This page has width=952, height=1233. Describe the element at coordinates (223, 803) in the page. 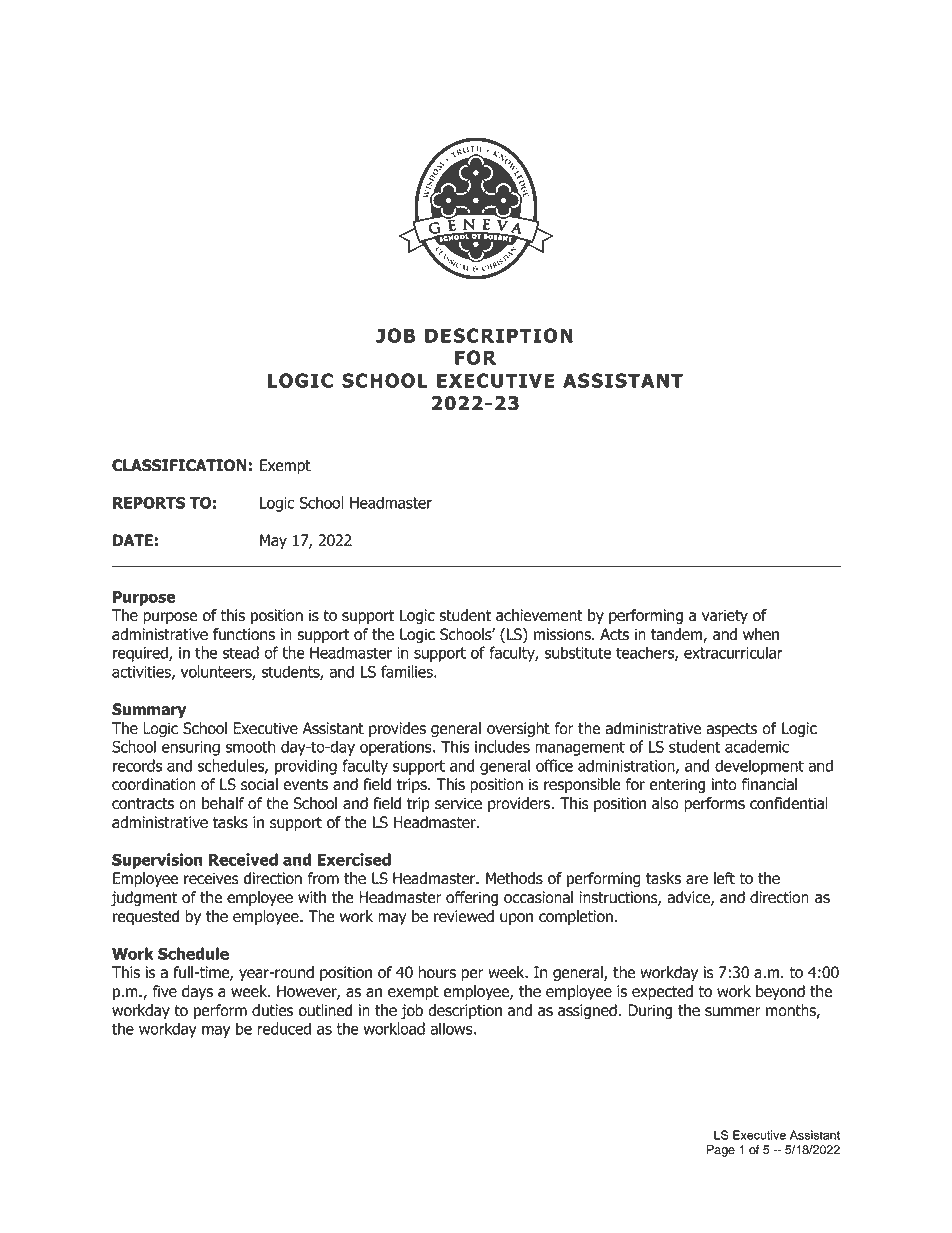

I see `behalf` at that location.
